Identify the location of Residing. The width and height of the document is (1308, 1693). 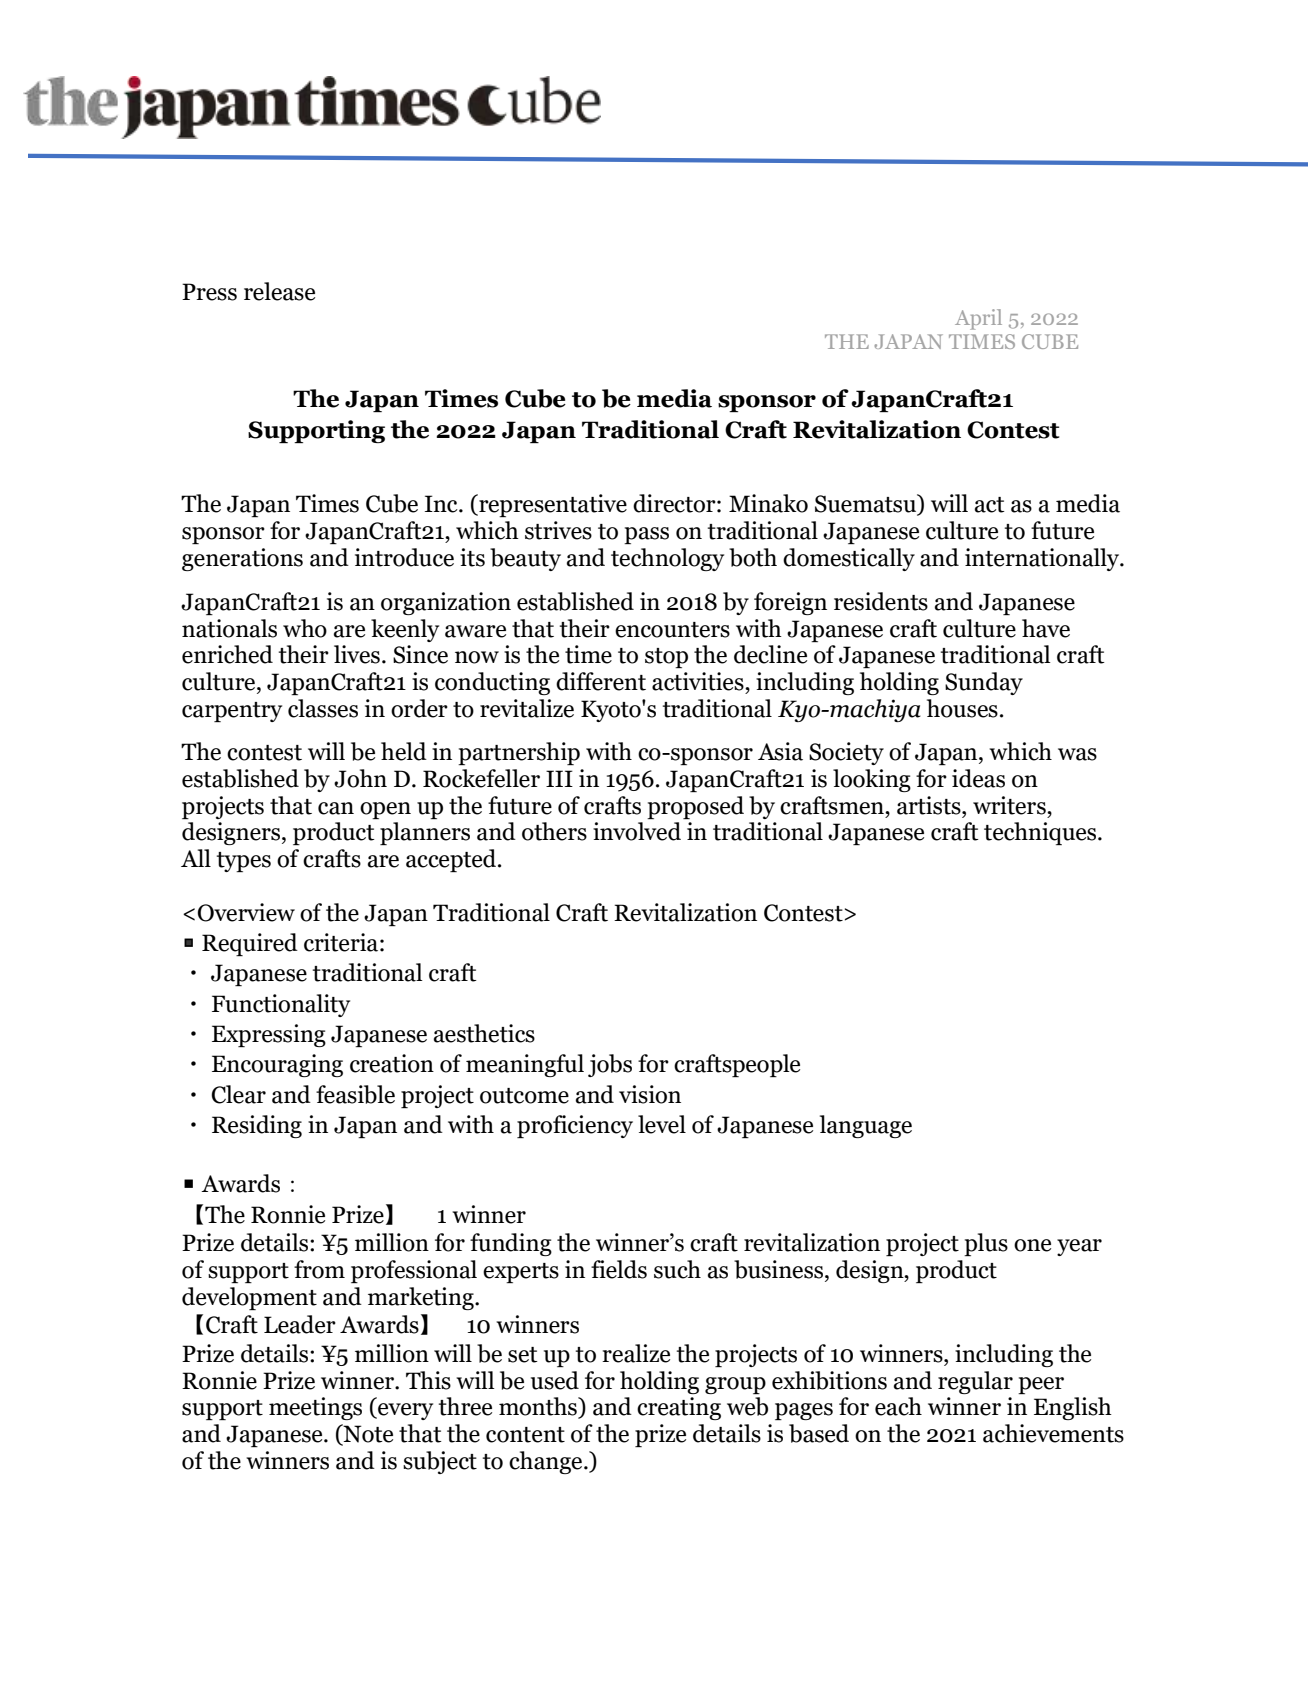
(257, 1126).
